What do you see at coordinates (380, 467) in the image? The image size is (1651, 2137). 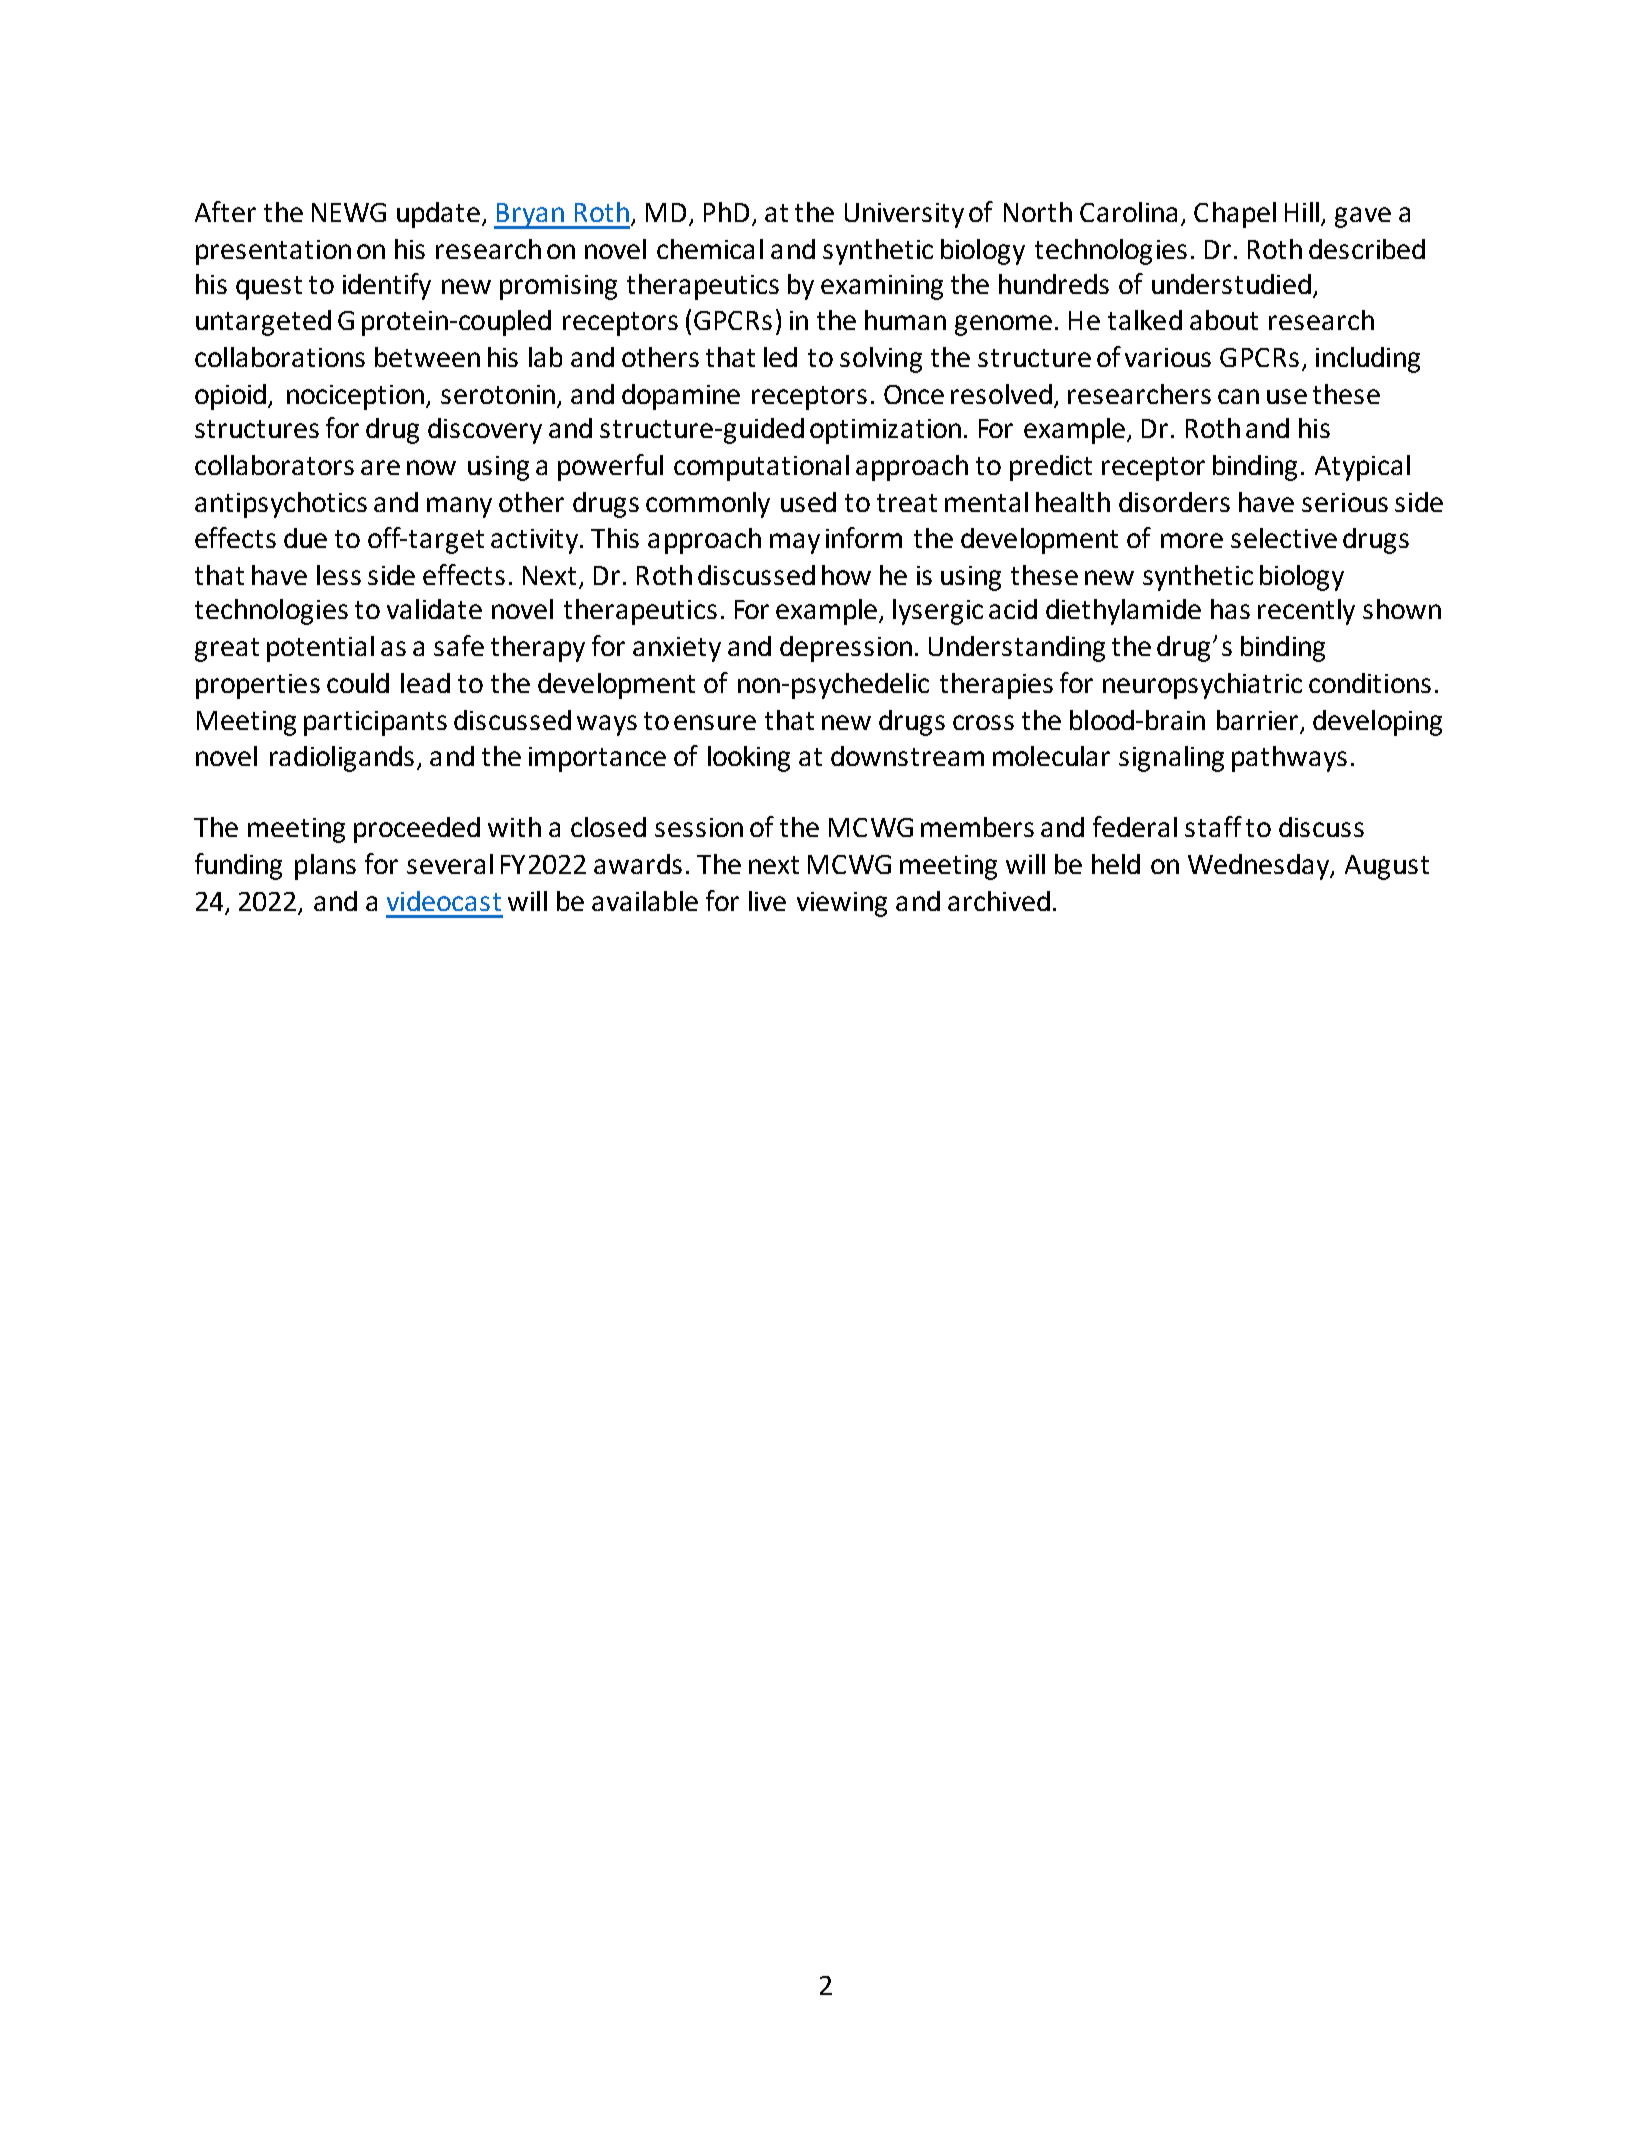 I see `are` at bounding box center [380, 467].
